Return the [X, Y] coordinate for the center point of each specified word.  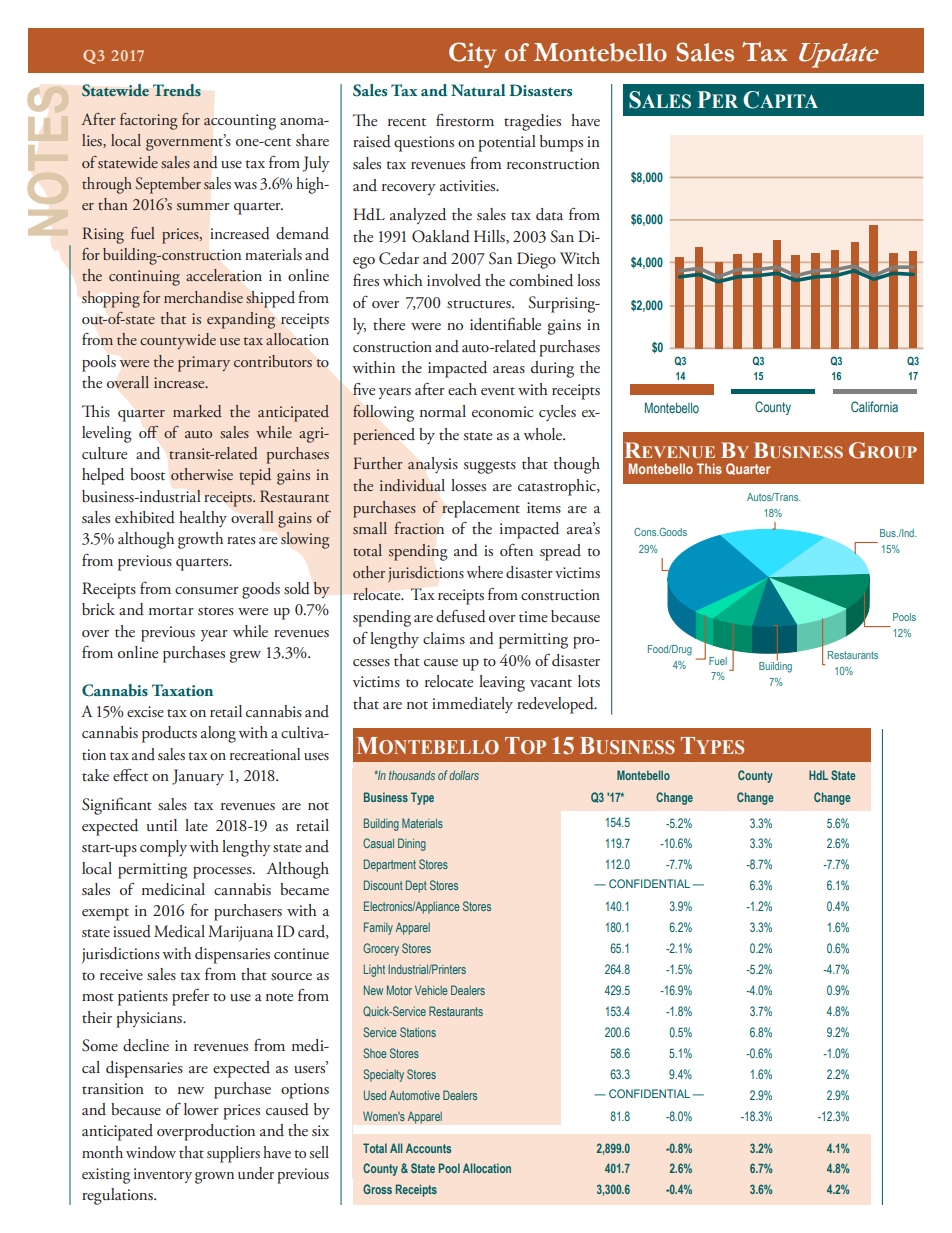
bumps [561, 143]
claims [444, 638]
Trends [177, 90]
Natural [478, 90]
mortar [171, 611]
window [151, 1152]
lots [589, 681]
